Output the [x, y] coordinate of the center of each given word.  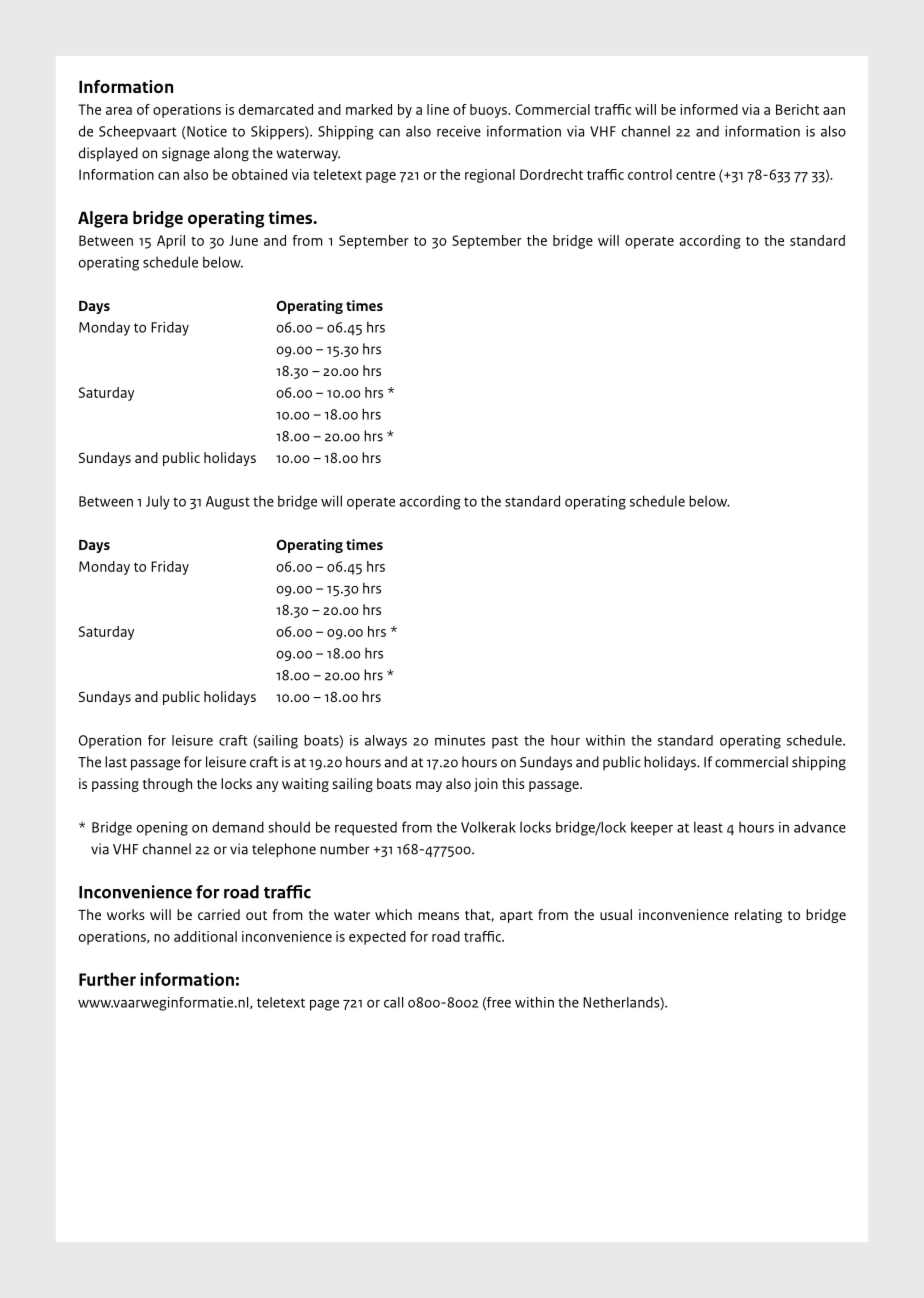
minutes [460, 740]
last [116, 762]
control [650, 174]
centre [695, 175]
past [505, 742]
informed [709, 109]
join [486, 785]
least [708, 827]
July [158, 502]
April [171, 242]
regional [490, 176]
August [228, 503]
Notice [206, 132]
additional [205, 936]
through [167, 785]
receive [459, 131]
